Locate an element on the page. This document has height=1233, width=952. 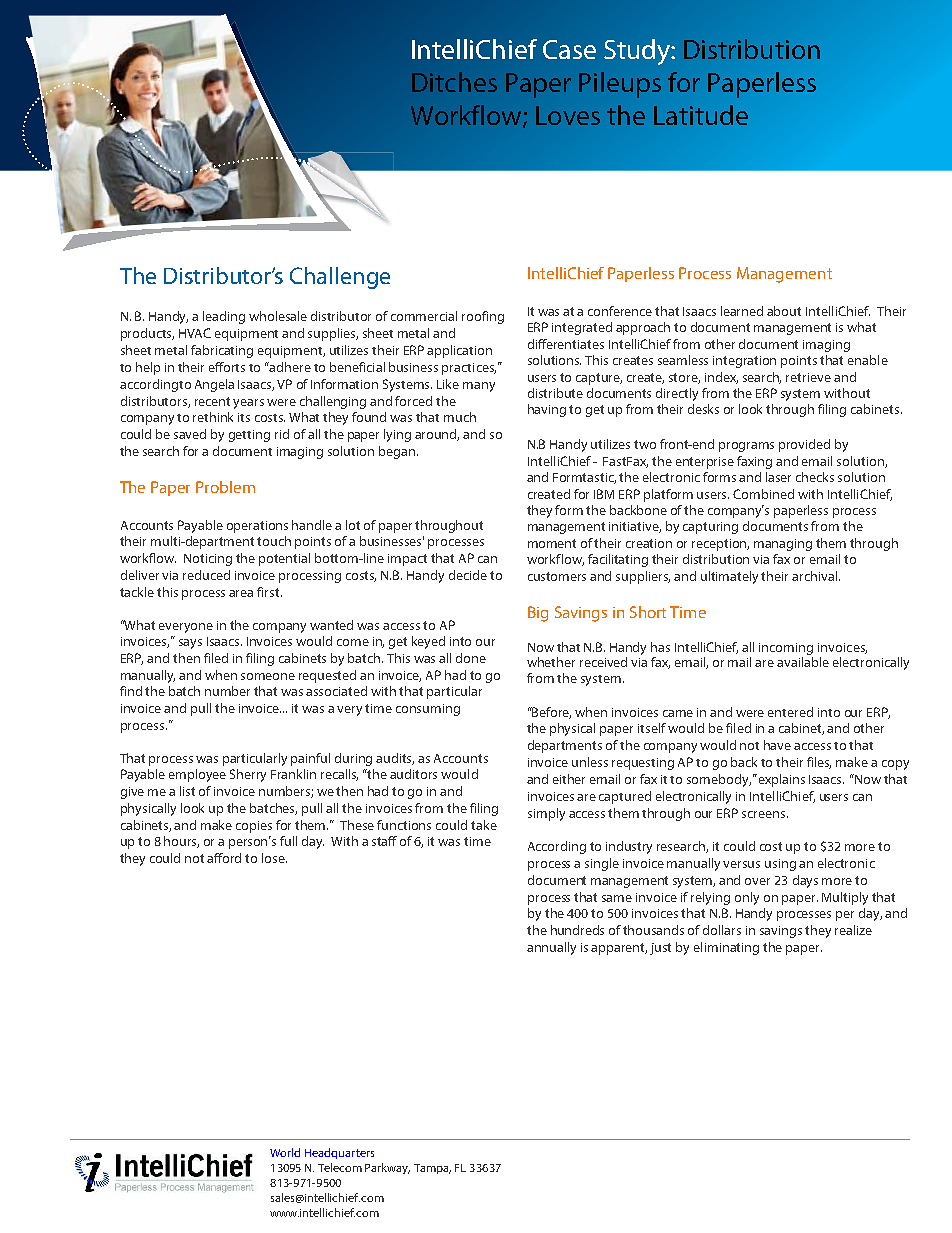
Tampa is located at coordinates (432, 1169).
